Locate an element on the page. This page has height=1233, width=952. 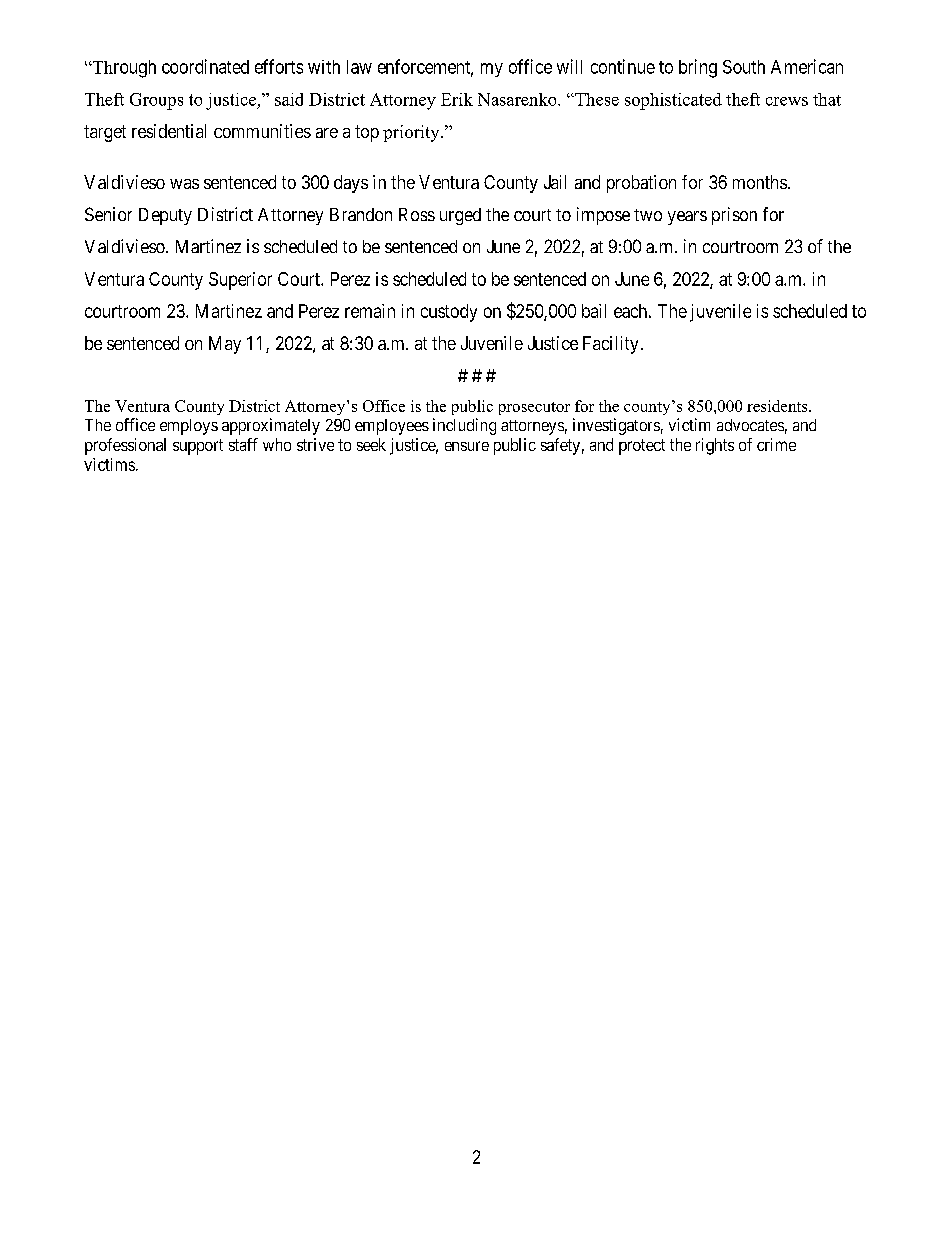
Erik is located at coordinates (457, 99).
